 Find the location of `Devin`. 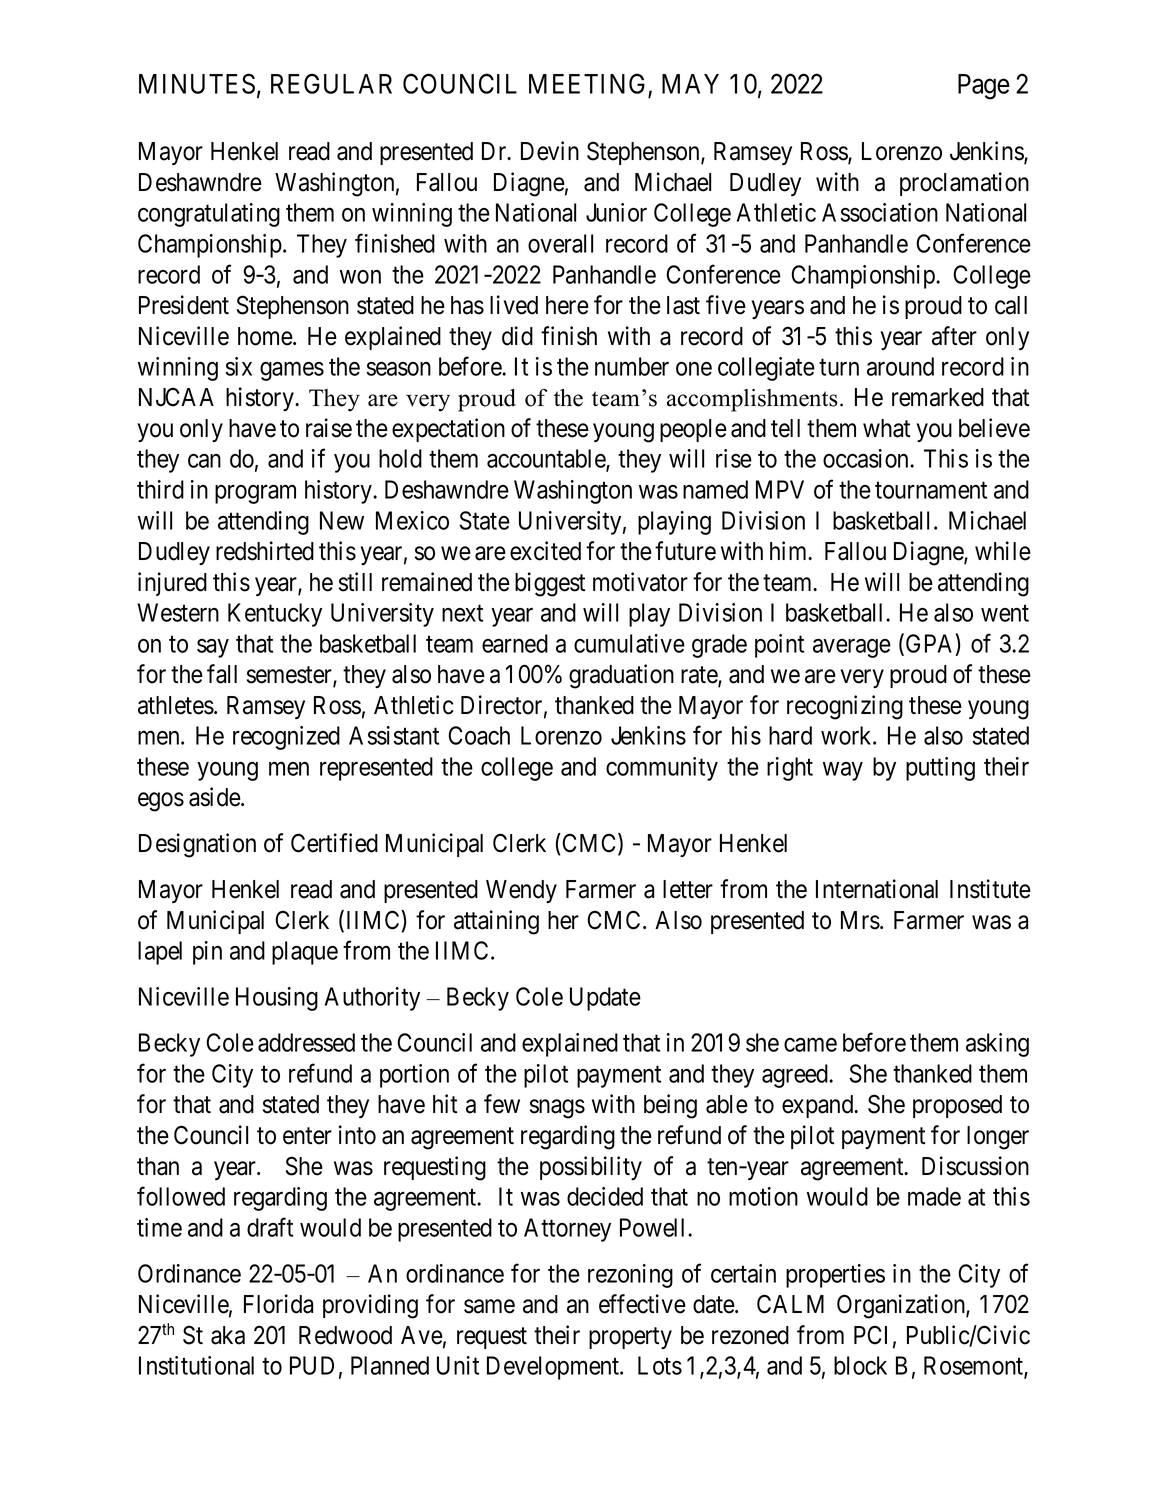

Devin is located at coordinates (550, 151).
